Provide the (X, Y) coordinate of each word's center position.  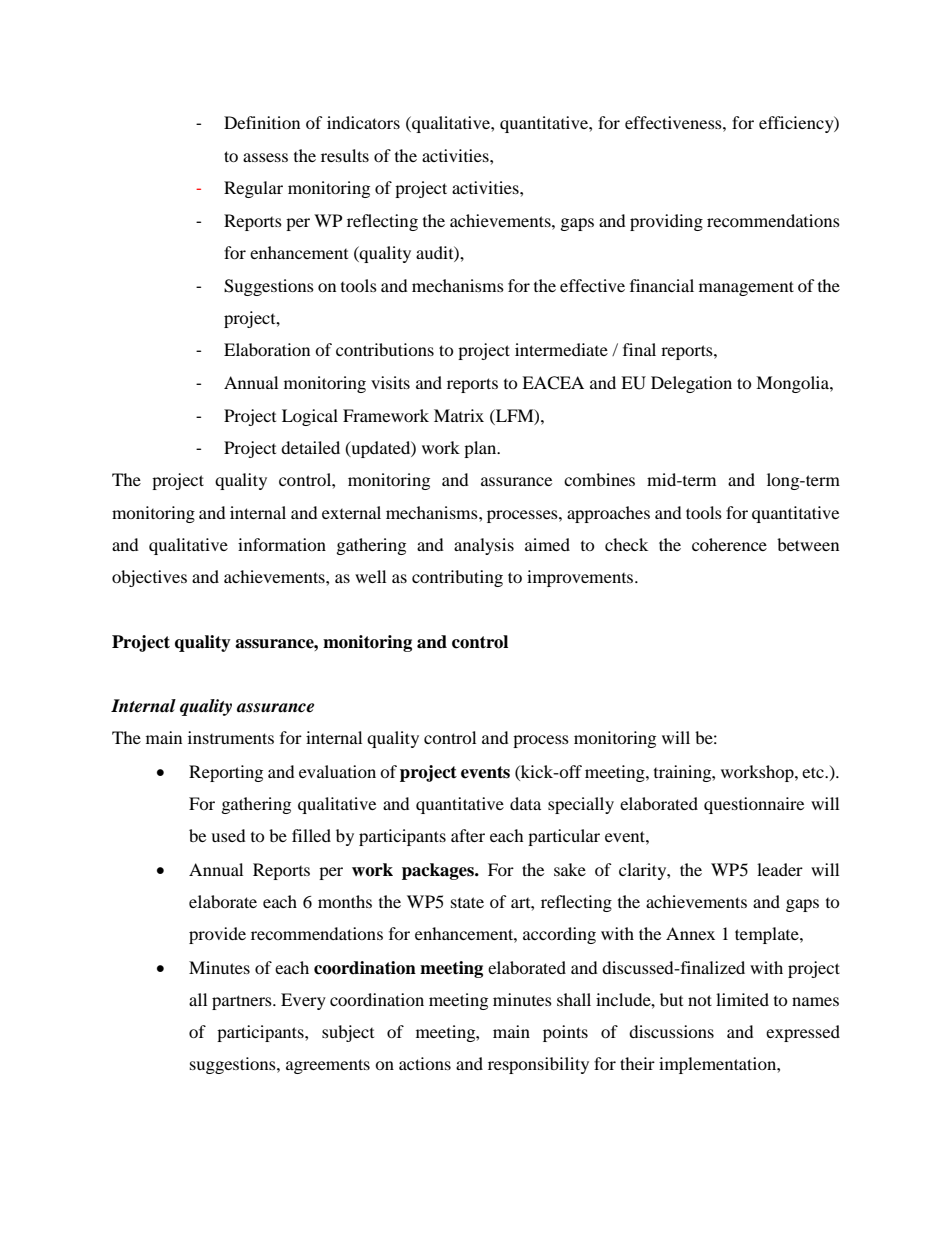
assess (265, 157)
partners (243, 1002)
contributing (457, 578)
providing (666, 222)
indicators (363, 122)
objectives (149, 578)
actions (425, 1063)
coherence (729, 544)
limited (742, 999)
